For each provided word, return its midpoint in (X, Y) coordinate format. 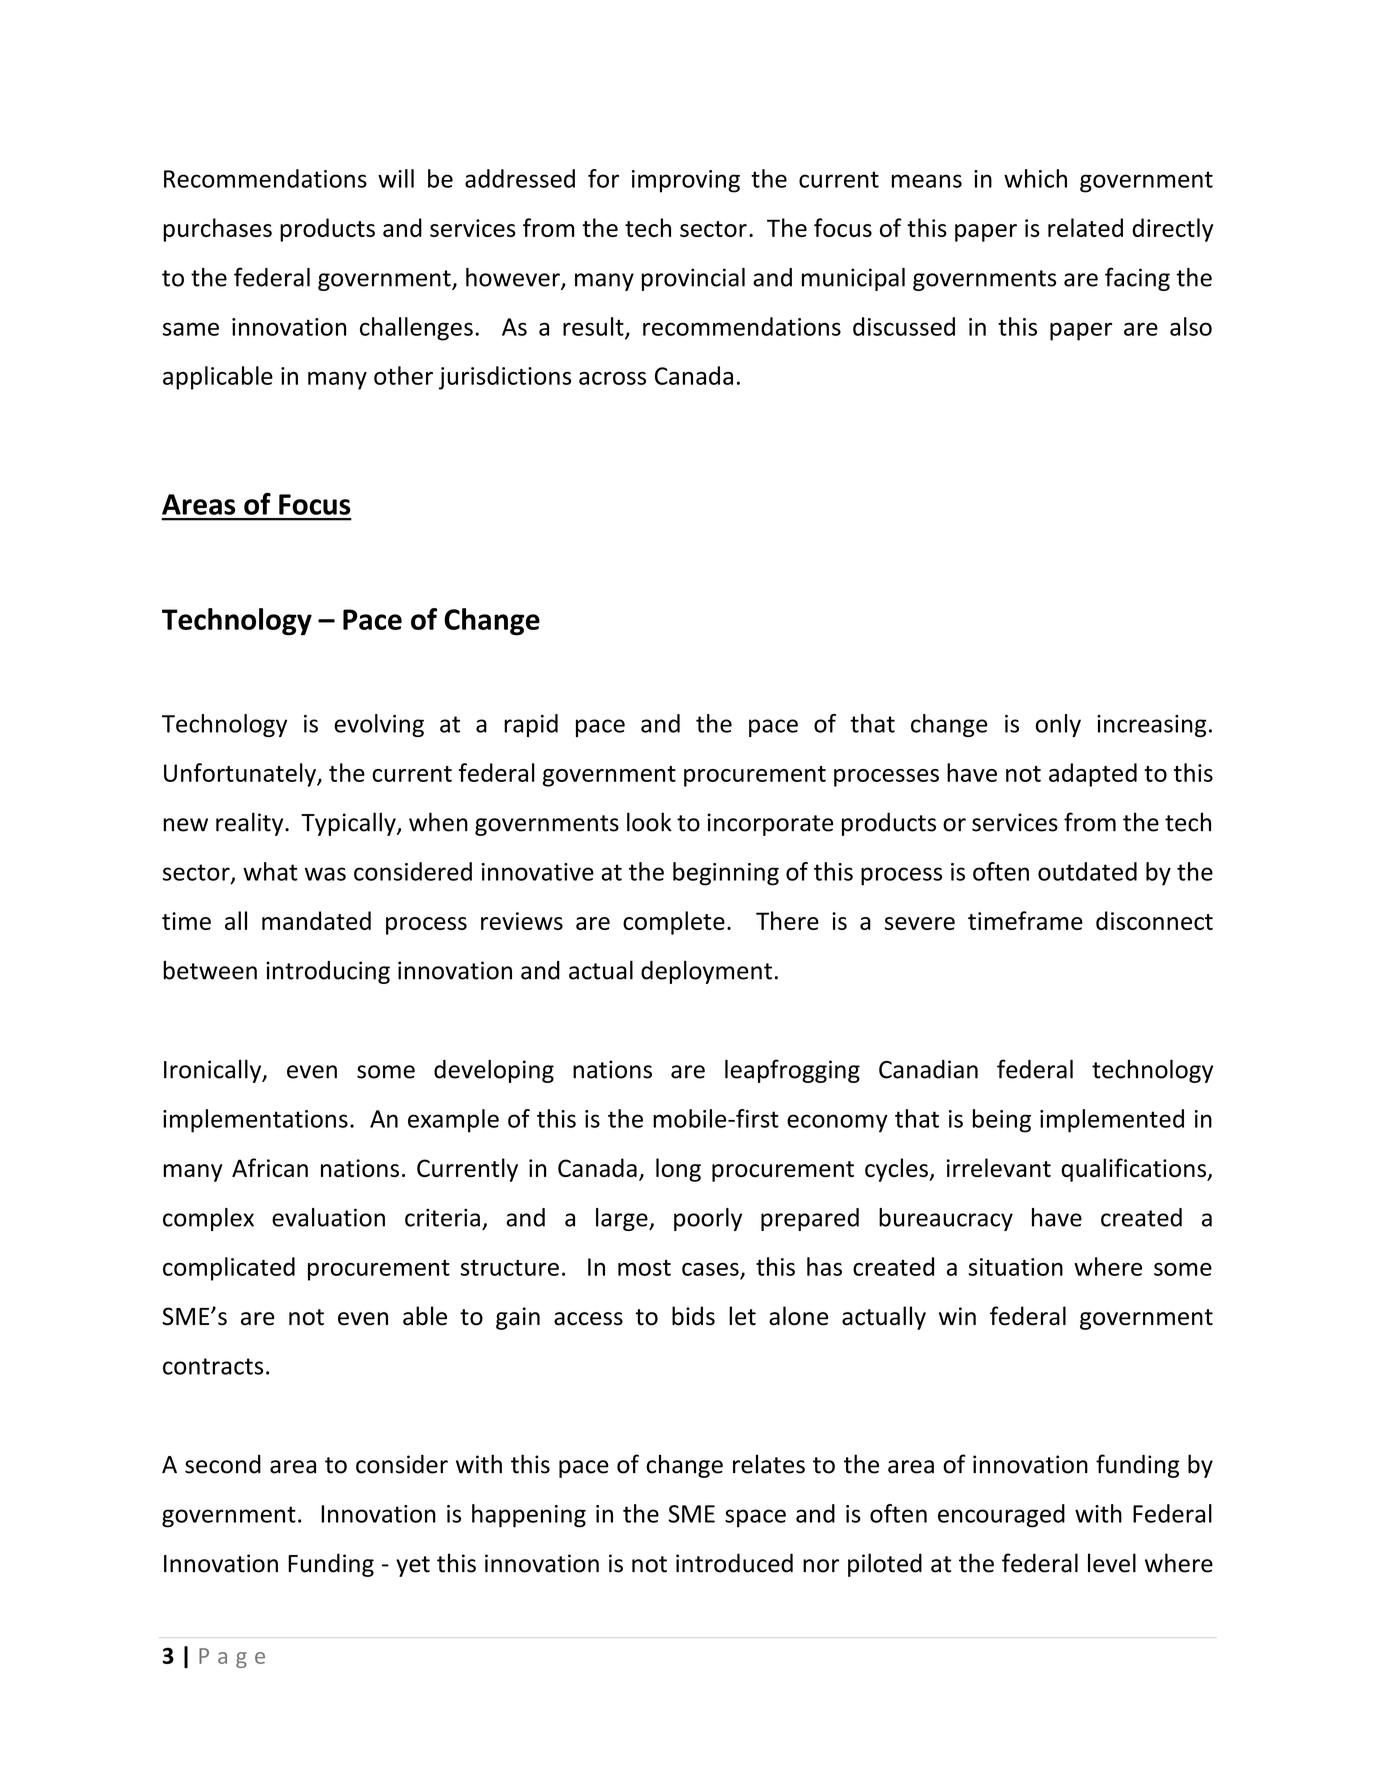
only (1058, 725)
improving (686, 181)
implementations (255, 1121)
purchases (217, 230)
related (1085, 227)
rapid (531, 725)
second (223, 1464)
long (678, 1170)
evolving (379, 725)
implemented (1112, 1121)
